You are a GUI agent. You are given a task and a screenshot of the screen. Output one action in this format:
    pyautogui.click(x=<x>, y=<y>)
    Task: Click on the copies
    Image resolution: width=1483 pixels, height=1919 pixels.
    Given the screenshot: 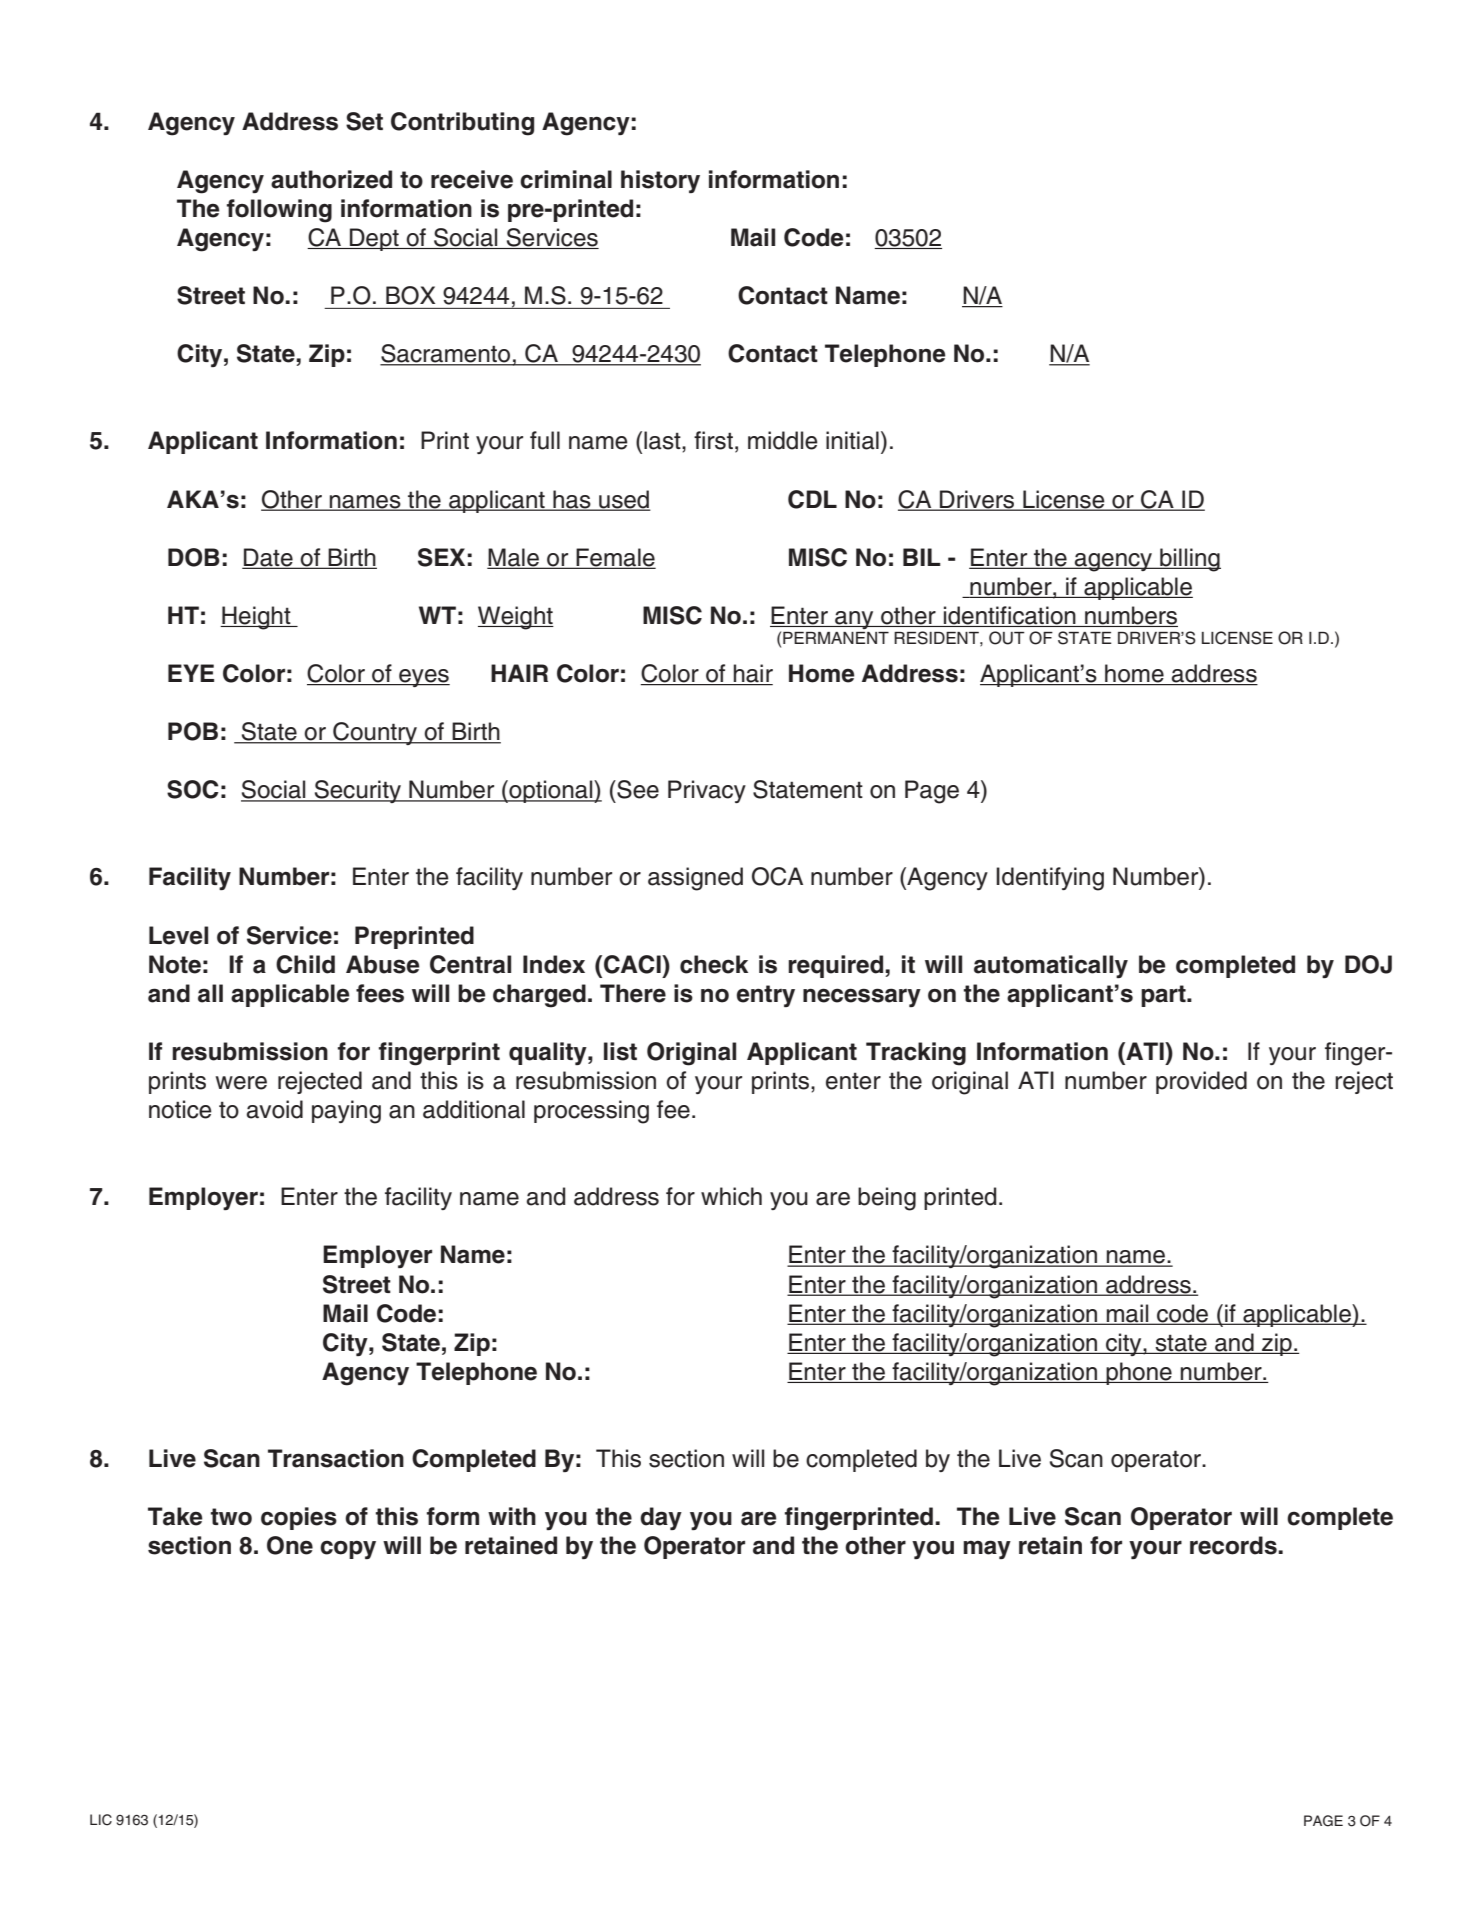 What is the action you would take?
    pyautogui.click(x=299, y=1518)
